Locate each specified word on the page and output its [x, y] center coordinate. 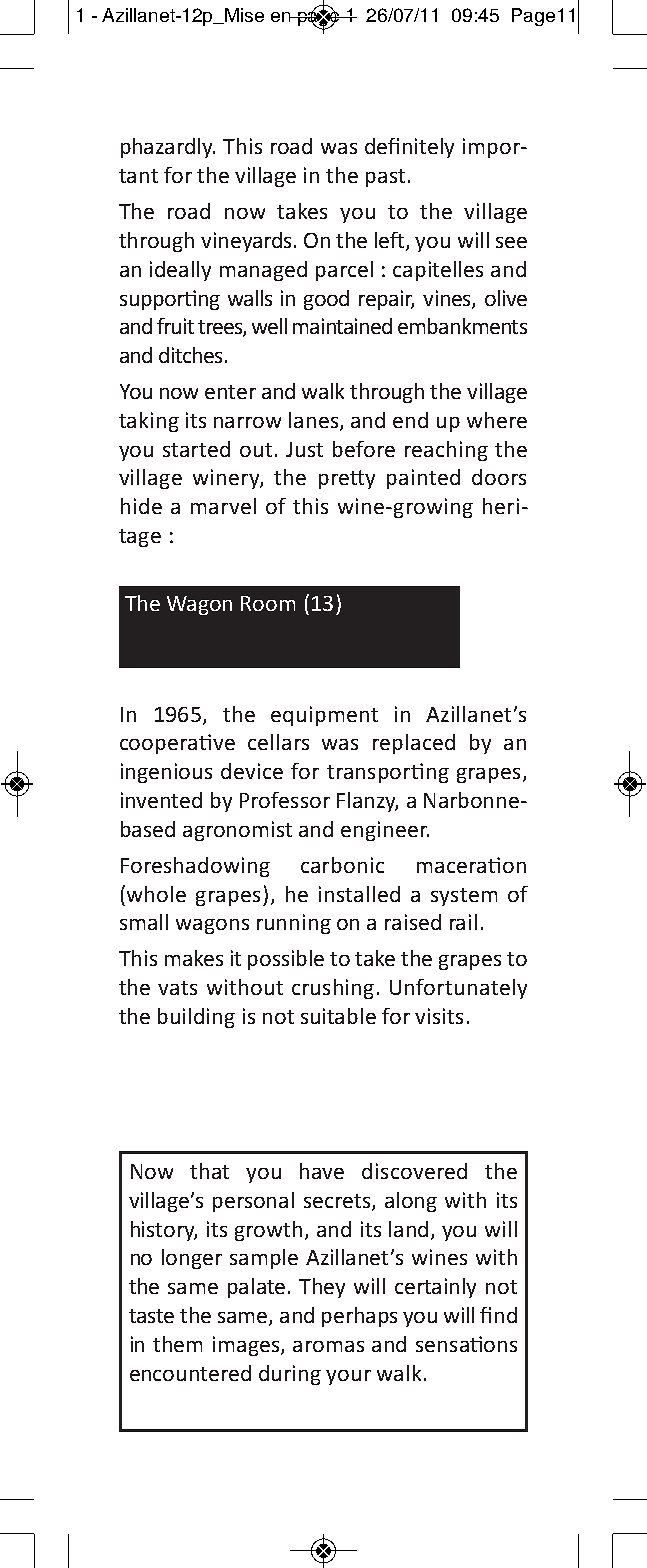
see [511, 242]
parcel [344, 271]
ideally [180, 271]
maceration [471, 865]
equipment [324, 716]
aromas [328, 1346]
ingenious [166, 773]
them [177, 1344]
